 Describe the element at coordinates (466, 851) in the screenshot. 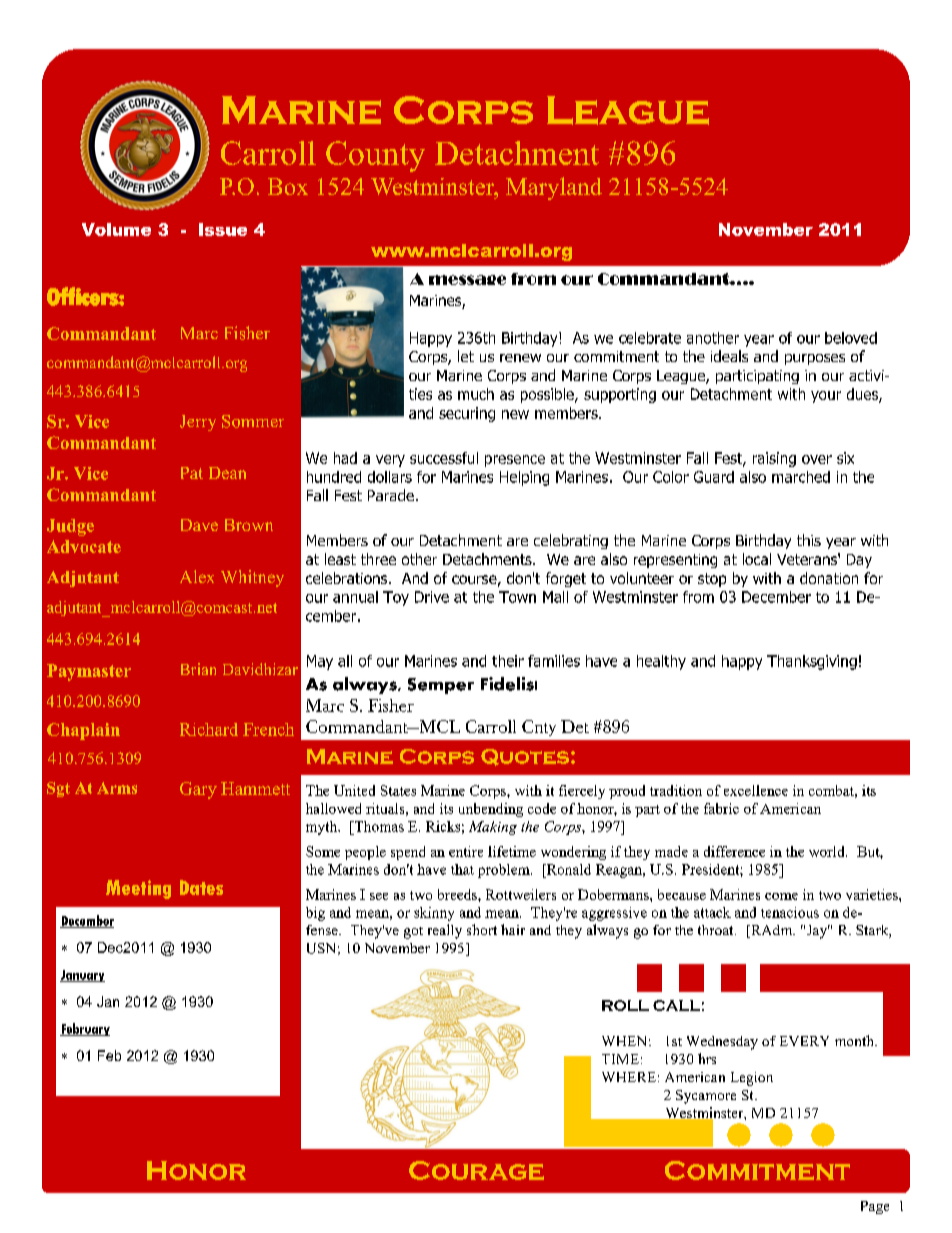

I see `entire` at that location.
